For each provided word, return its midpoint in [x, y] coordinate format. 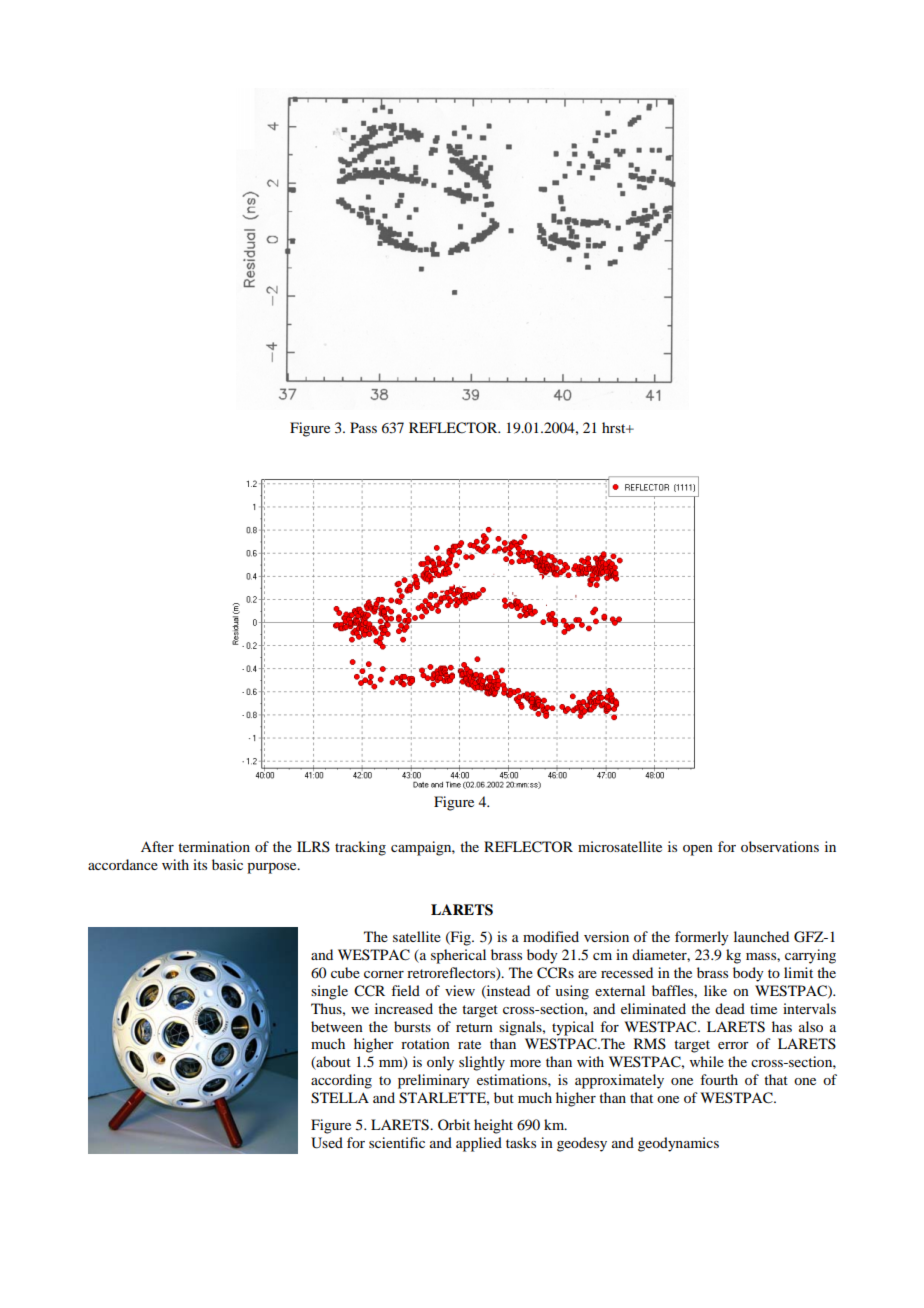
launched [761, 936]
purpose [273, 868]
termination [214, 846]
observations [780, 846]
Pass [363, 427]
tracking [360, 848]
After [157, 846]
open [698, 850]
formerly [702, 938]
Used [327, 1143]
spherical [458, 956]
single [329, 992]
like [715, 990]
